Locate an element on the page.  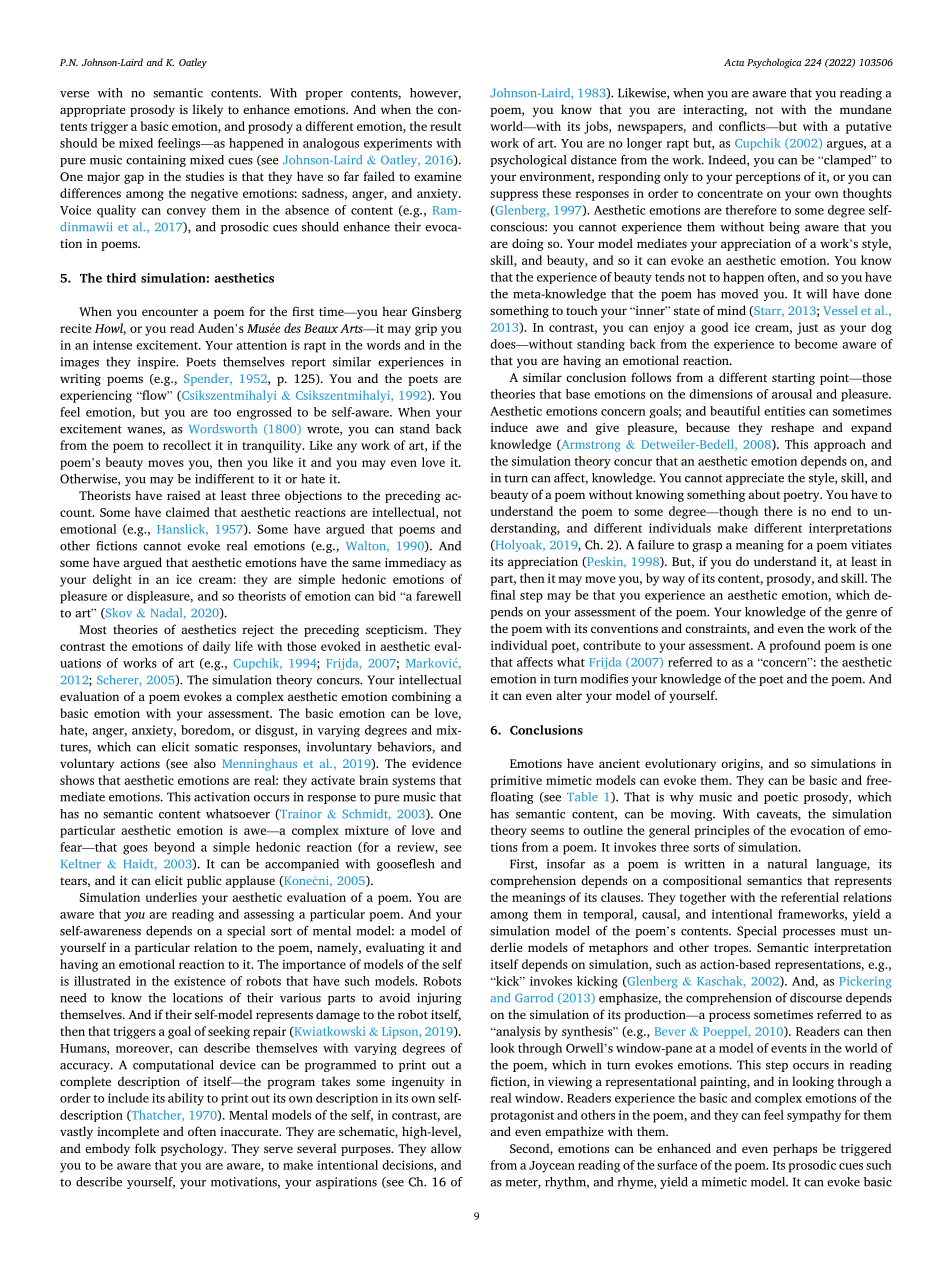
Acta is located at coordinates (734, 62).
